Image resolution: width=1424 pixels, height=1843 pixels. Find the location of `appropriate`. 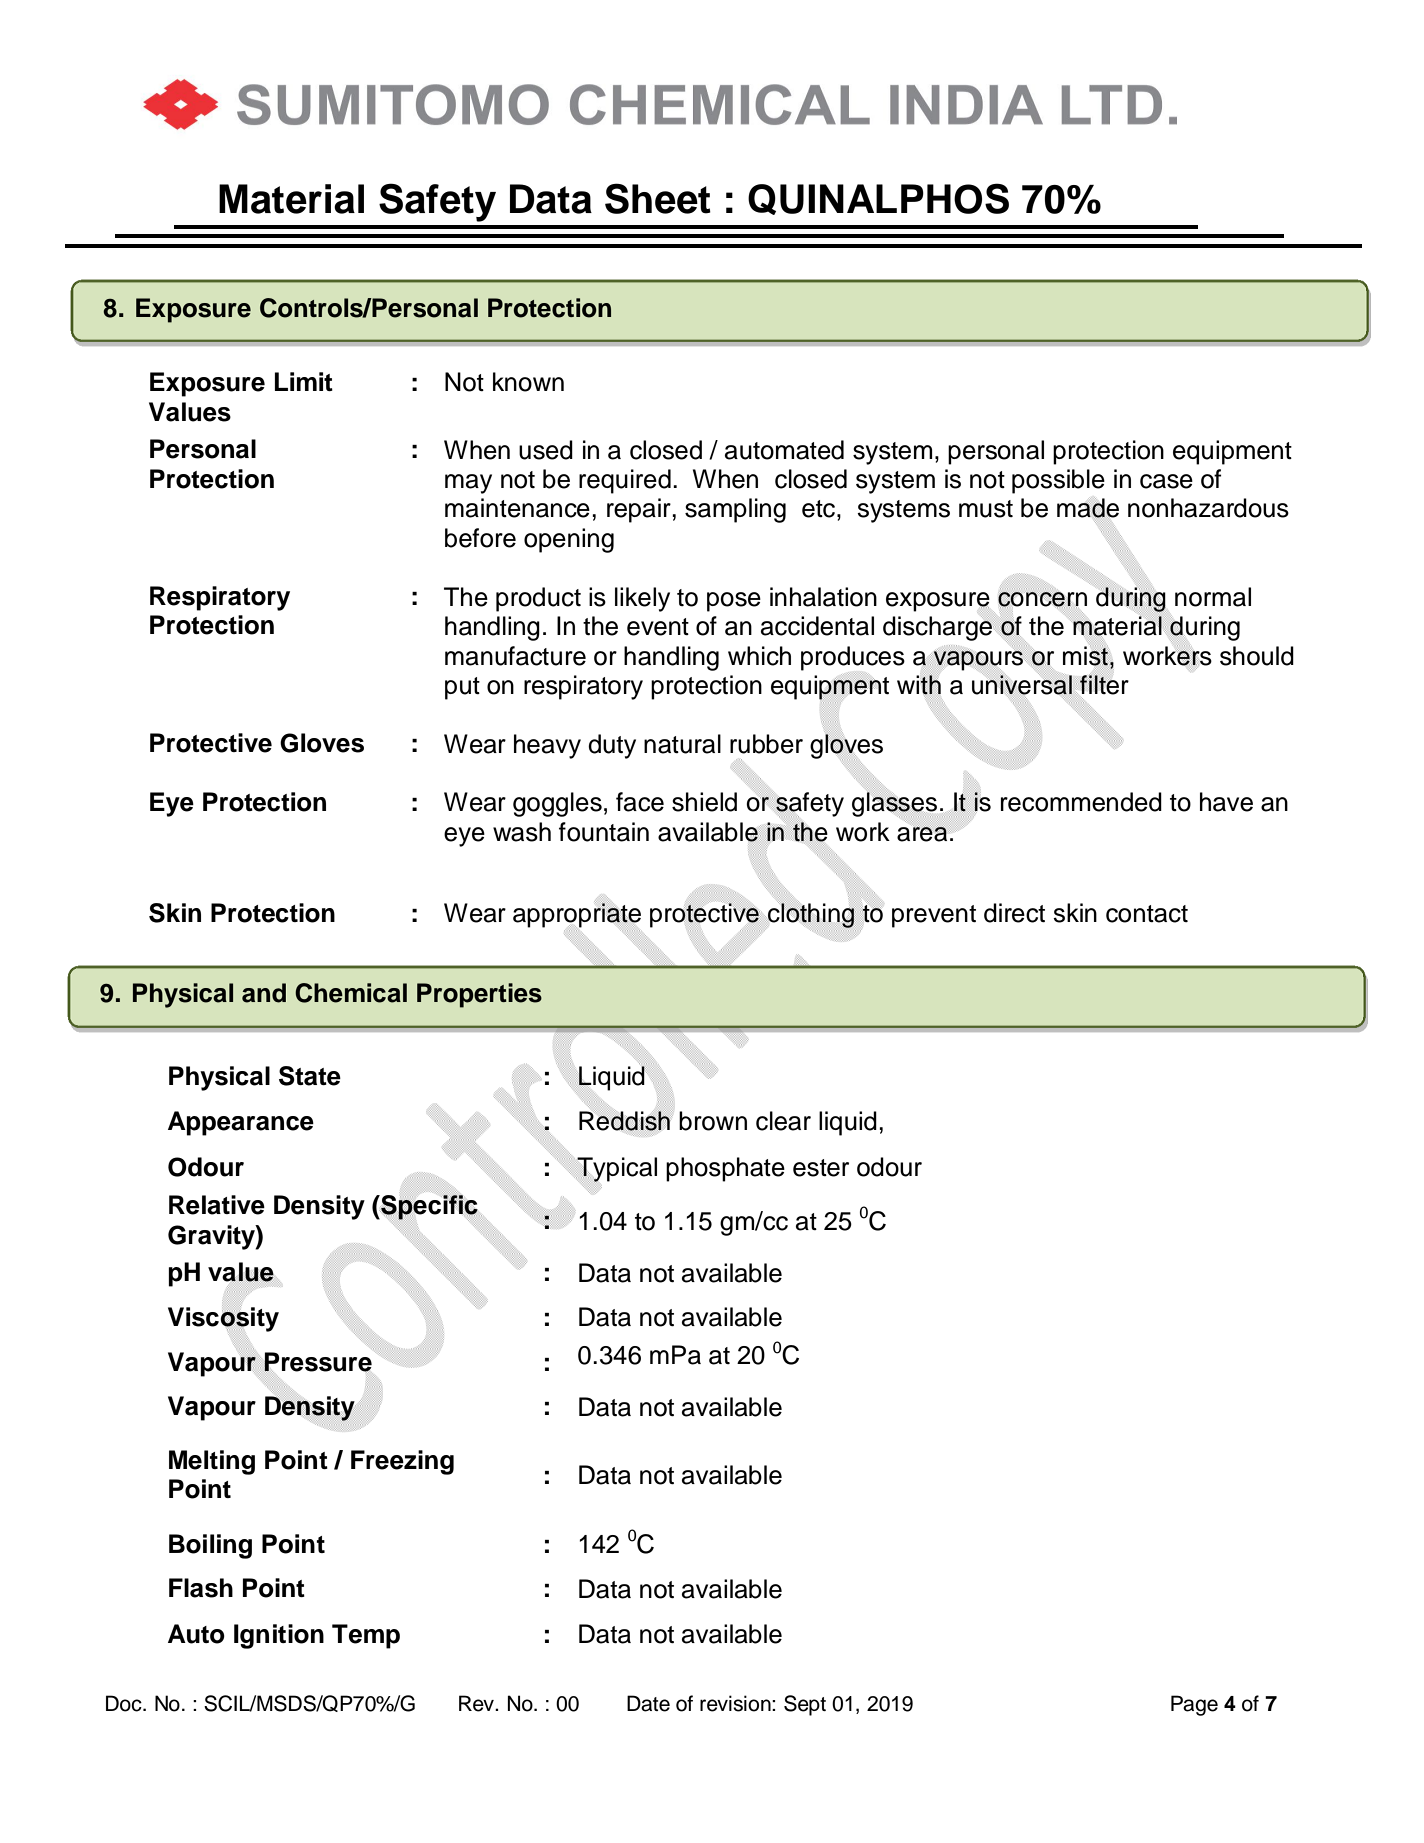

appropriate is located at coordinates (577, 914).
